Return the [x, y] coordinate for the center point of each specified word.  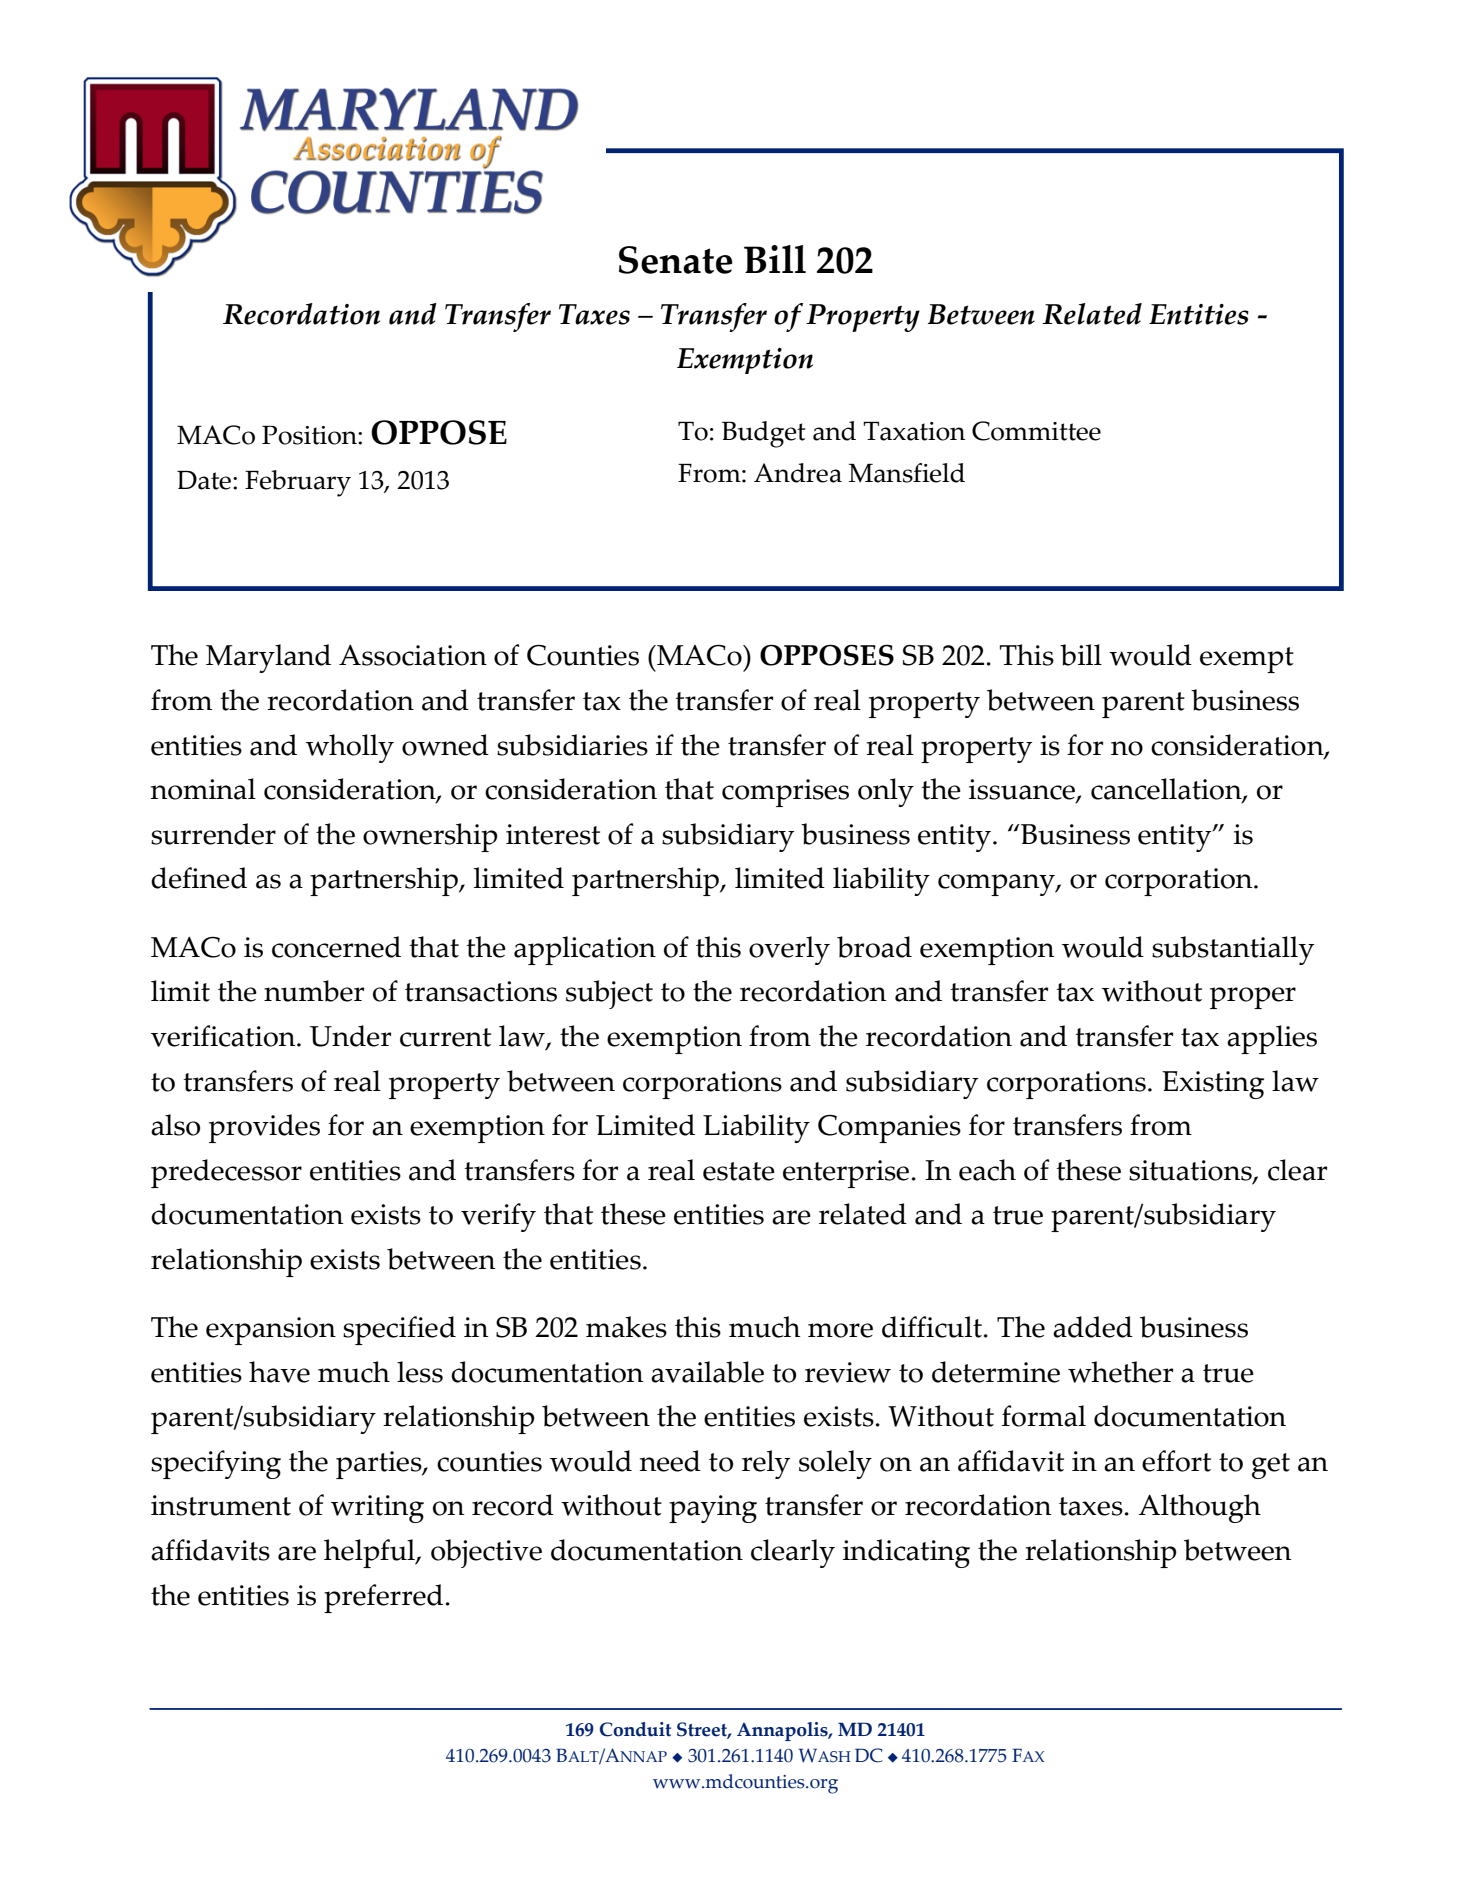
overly [789, 950]
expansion [271, 1331]
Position [310, 435]
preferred [383, 1598]
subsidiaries [572, 745]
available [707, 1372]
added [1093, 1327]
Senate [676, 260]
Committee [1036, 431]
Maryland [268, 658]
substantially [1233, 950]
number [314, 991]
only [886, 792]
